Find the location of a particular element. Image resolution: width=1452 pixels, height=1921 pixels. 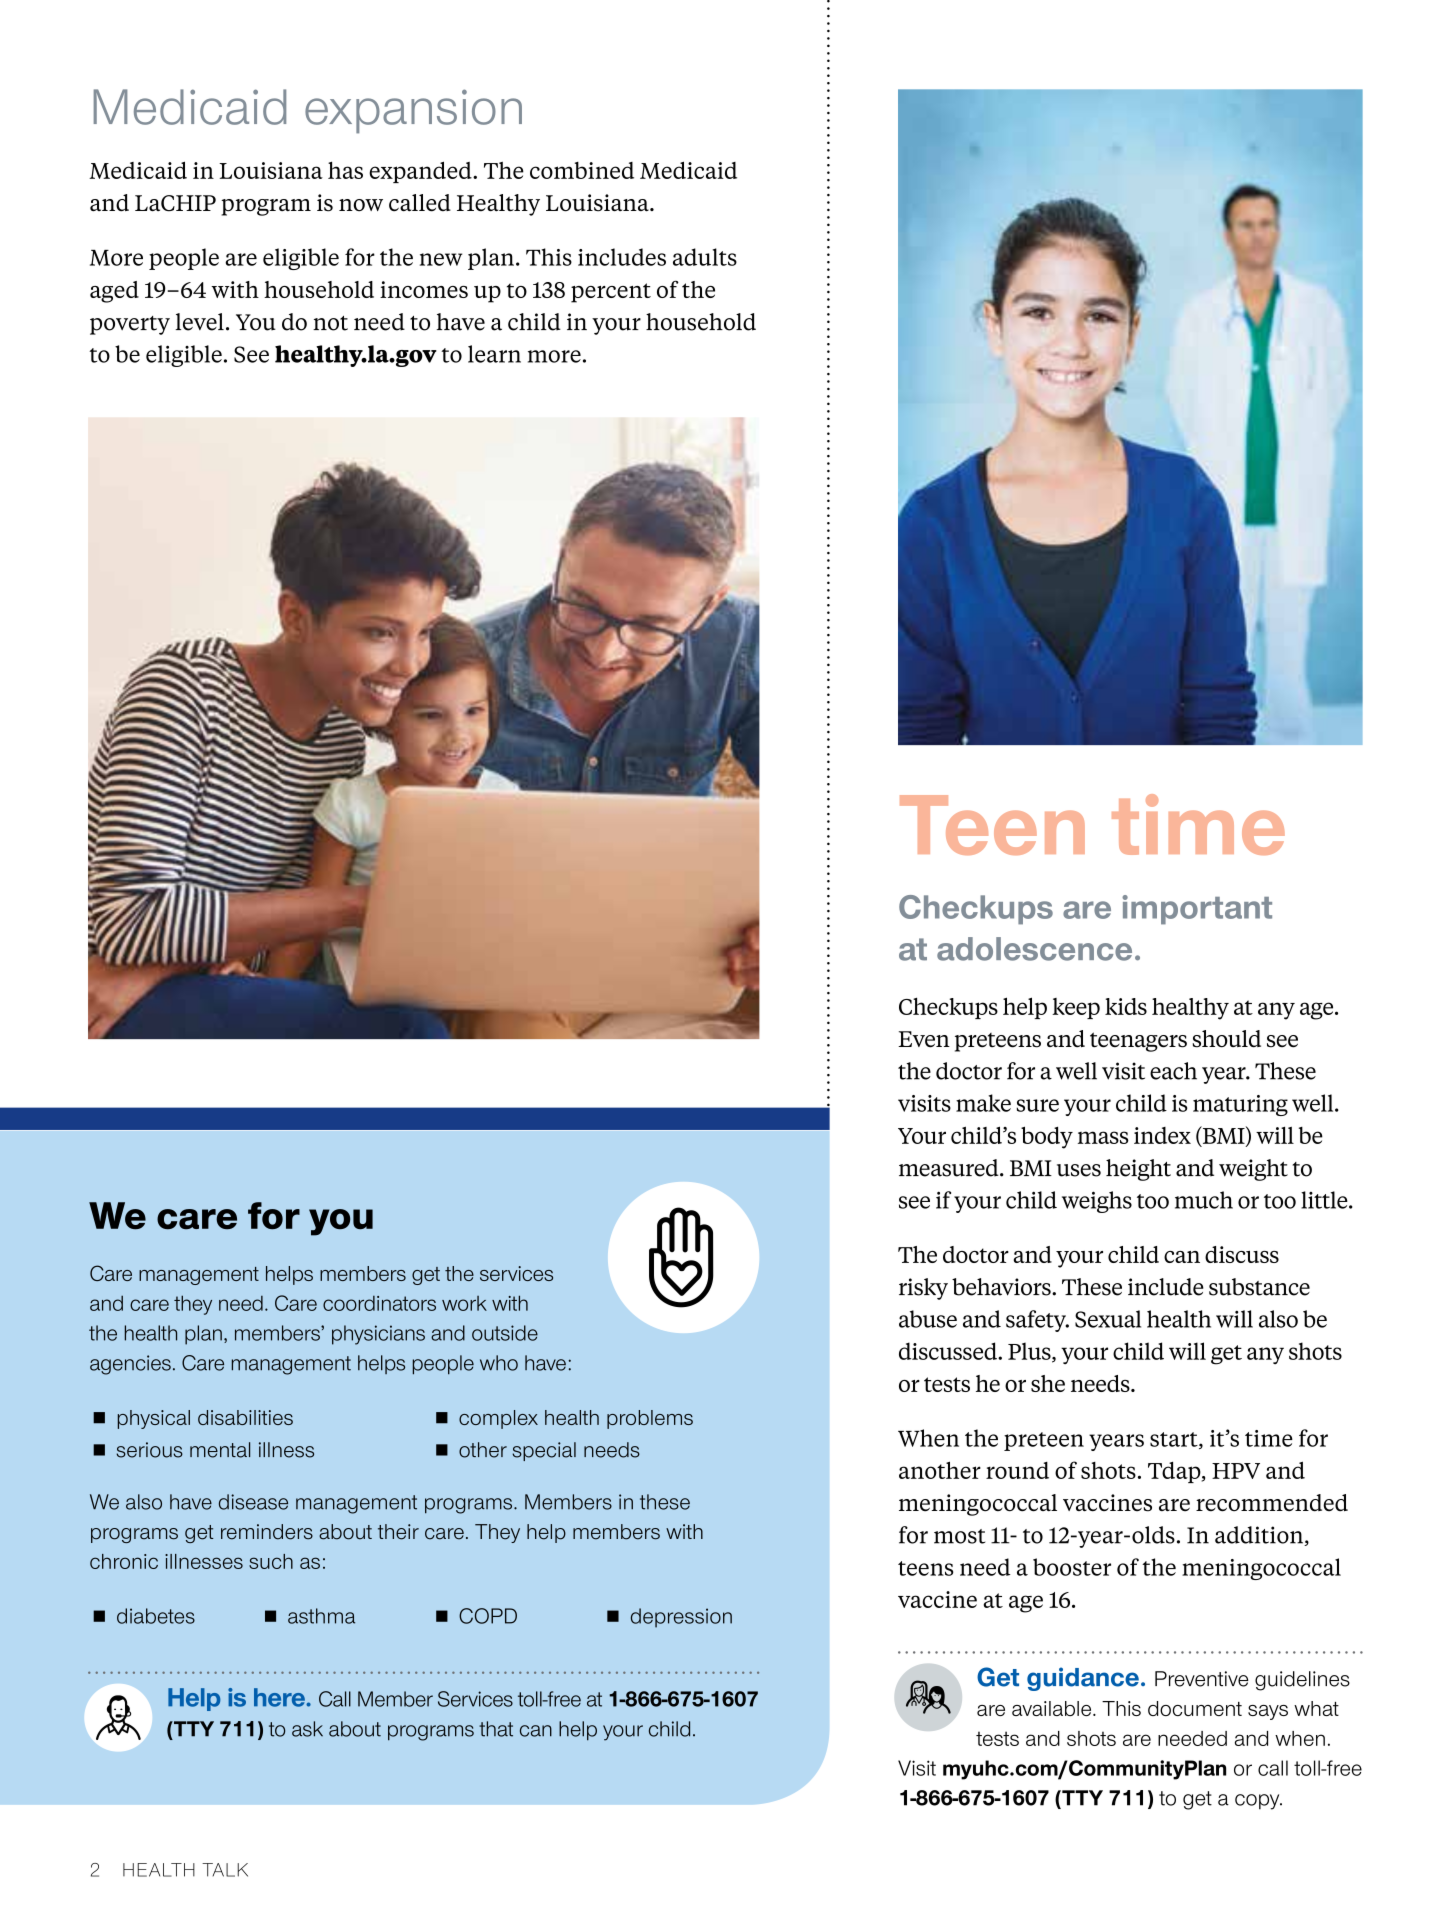

percent is located at coordinates (611, 293).
